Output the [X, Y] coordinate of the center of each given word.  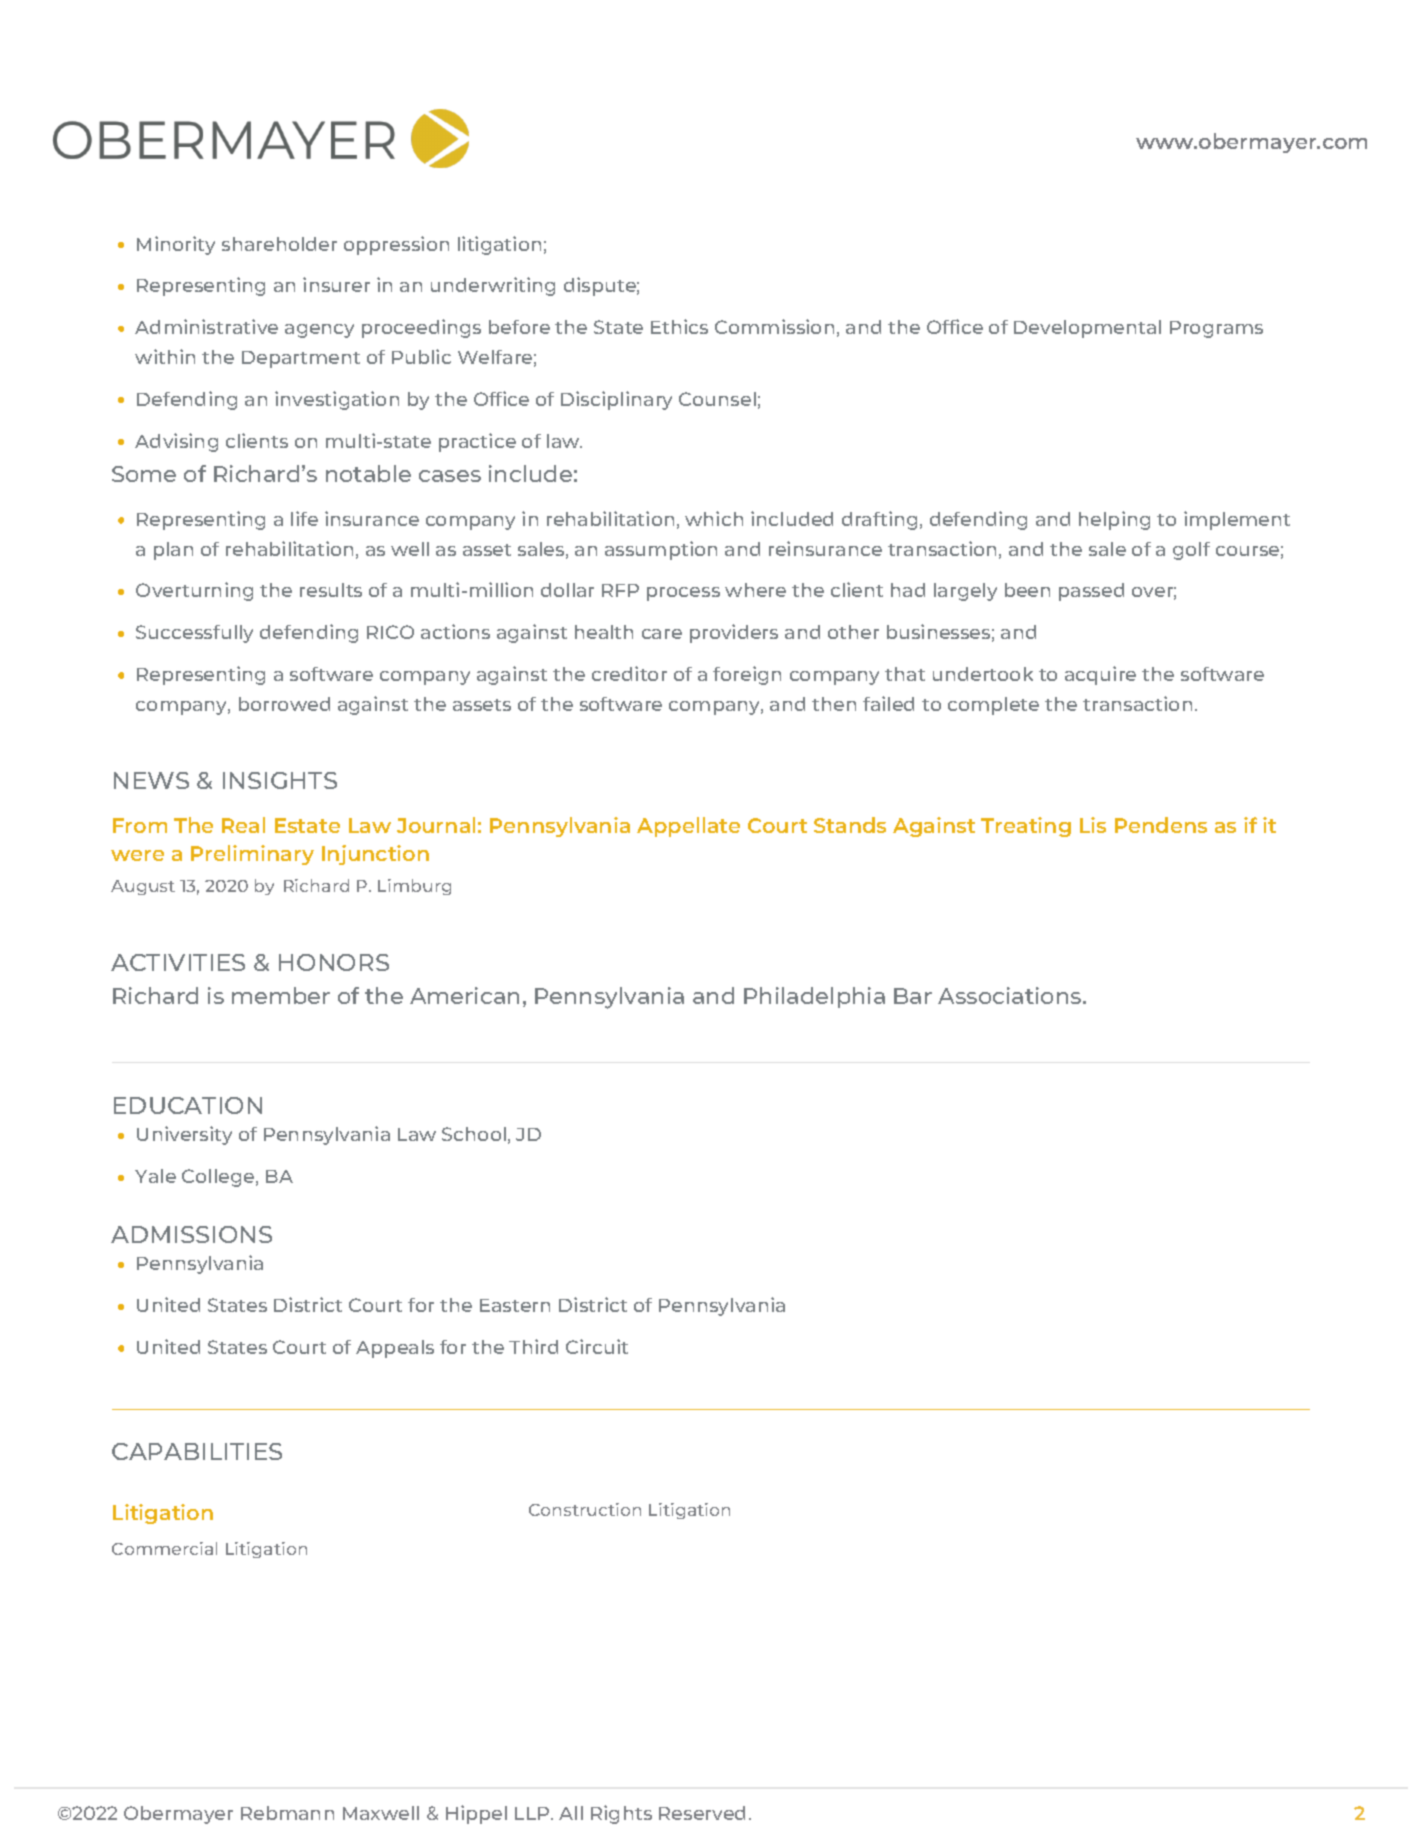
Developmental [1087, 329]
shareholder [279, 244]
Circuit [597, 1346]
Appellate [688, 827]
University [184, 1135]
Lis [1093, 825]
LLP [533, 1813]
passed [1091, 592]
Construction [585, 1509]
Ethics [679, 326]
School [474, 1134]
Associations [1011, 995]
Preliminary [252, 855]
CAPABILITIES [197, 1451]
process [683, 594]
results [331, 590]
